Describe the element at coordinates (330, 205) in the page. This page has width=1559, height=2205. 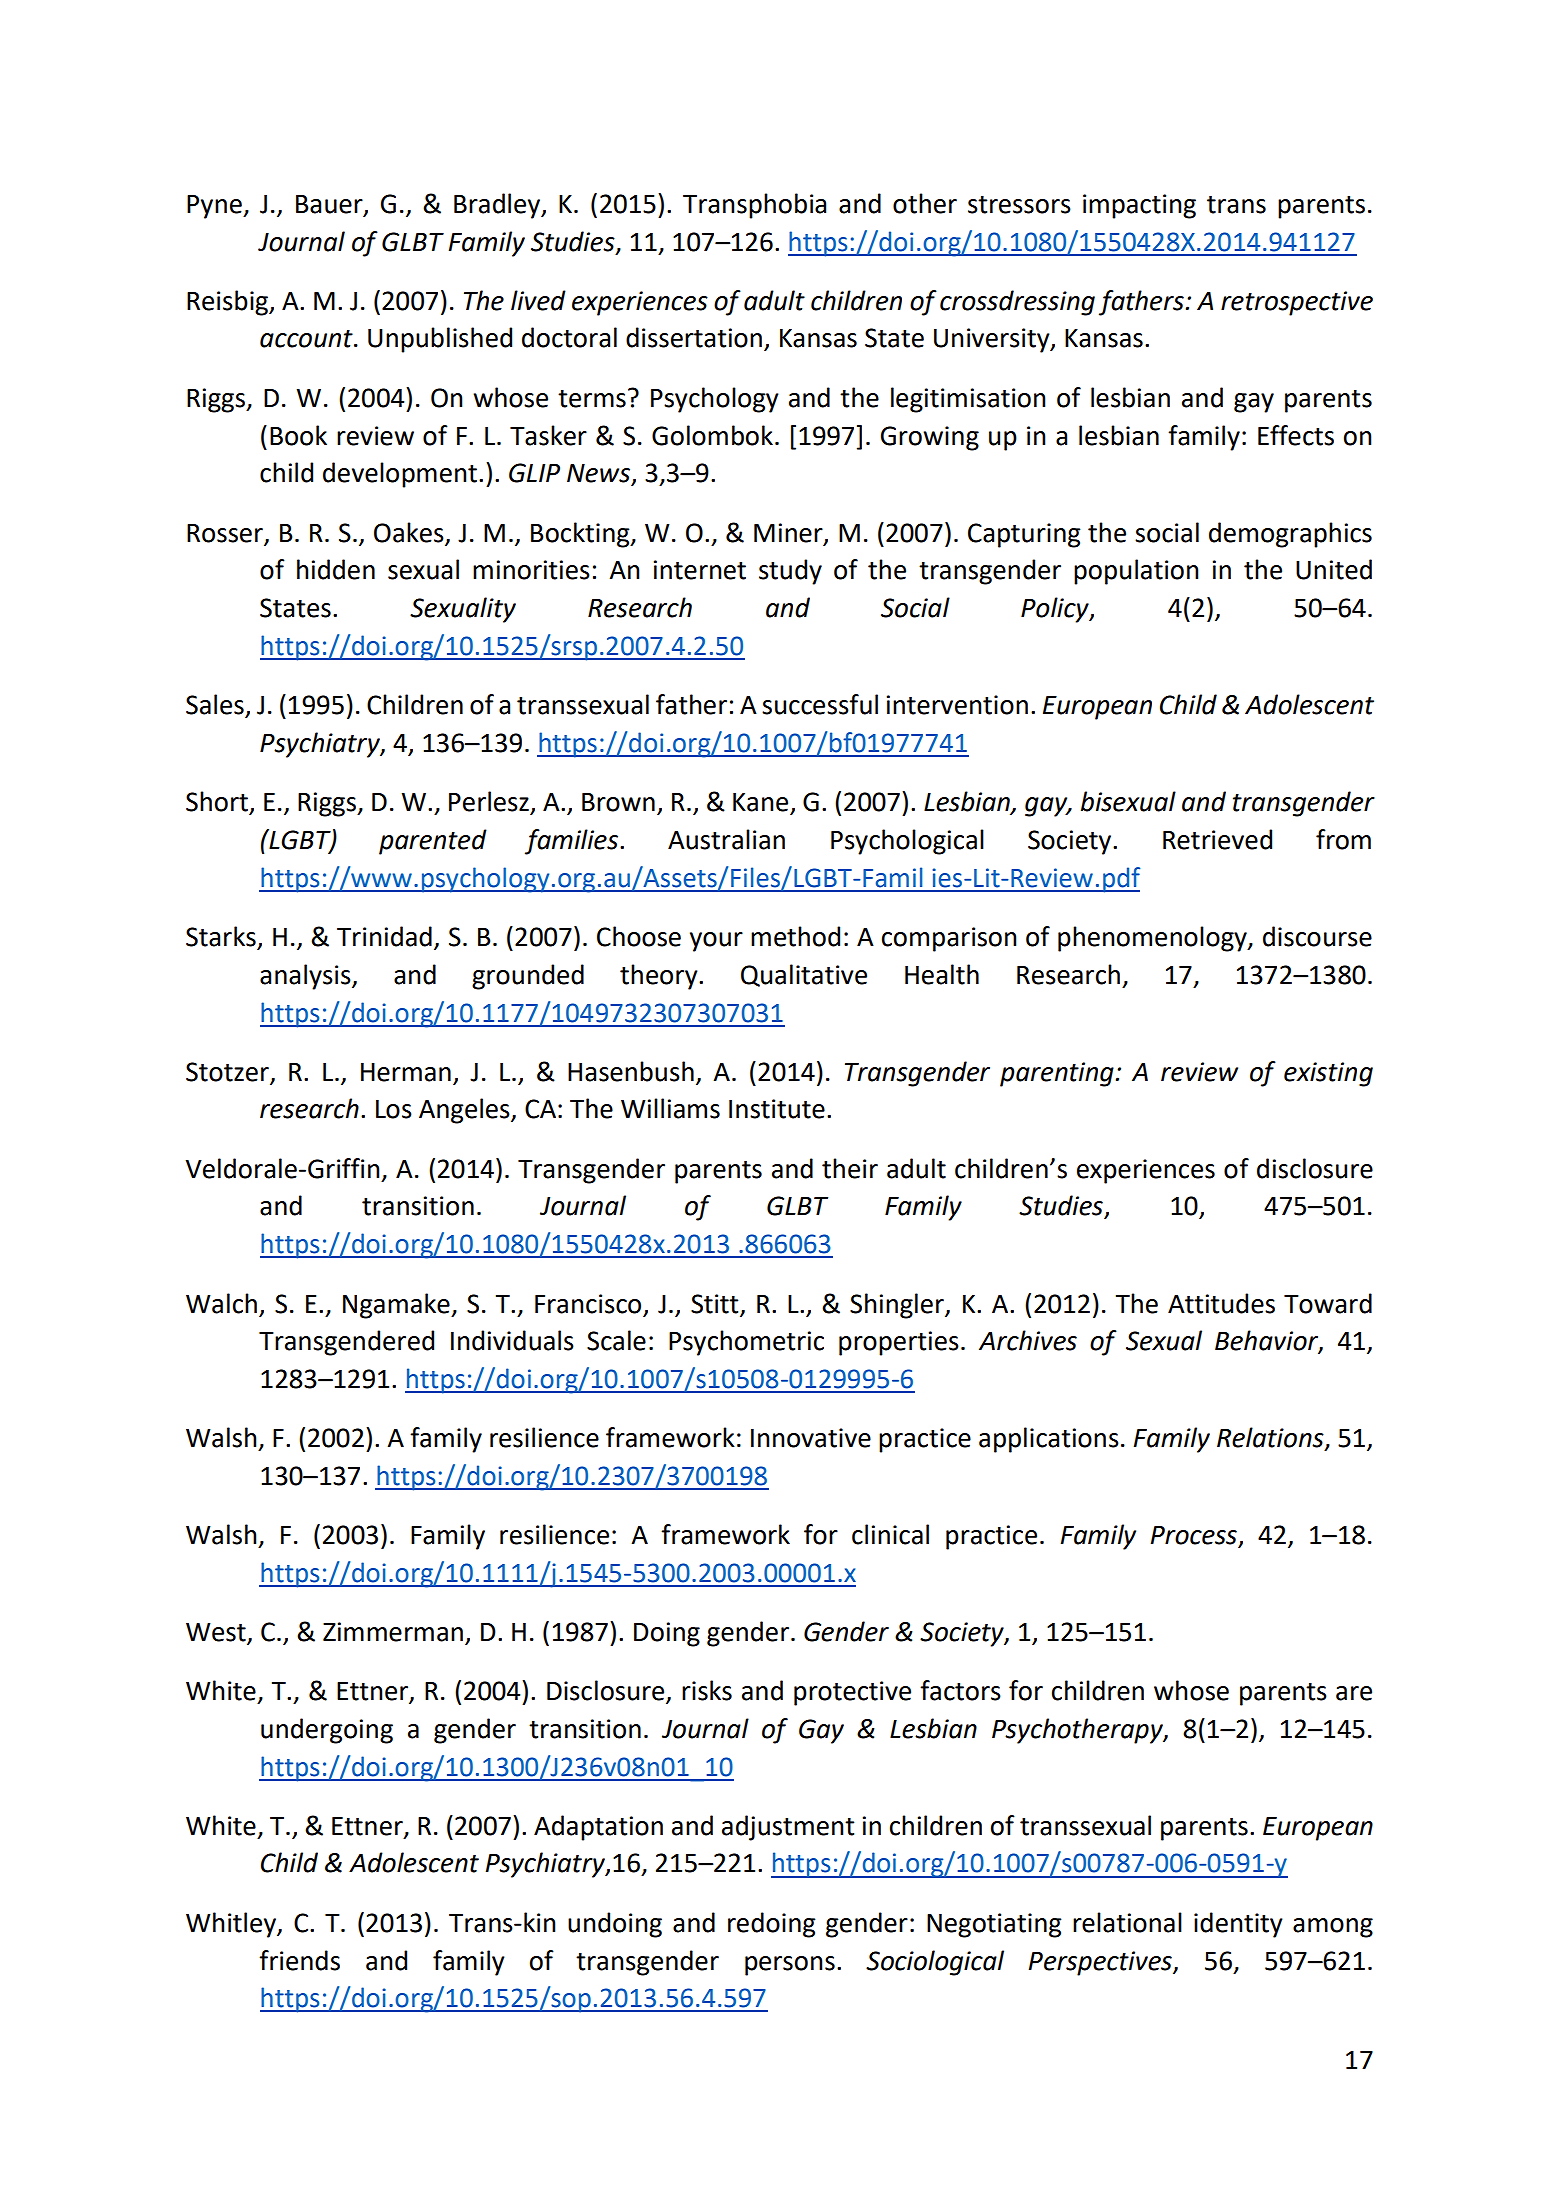
I see `Bauer` at that location.
